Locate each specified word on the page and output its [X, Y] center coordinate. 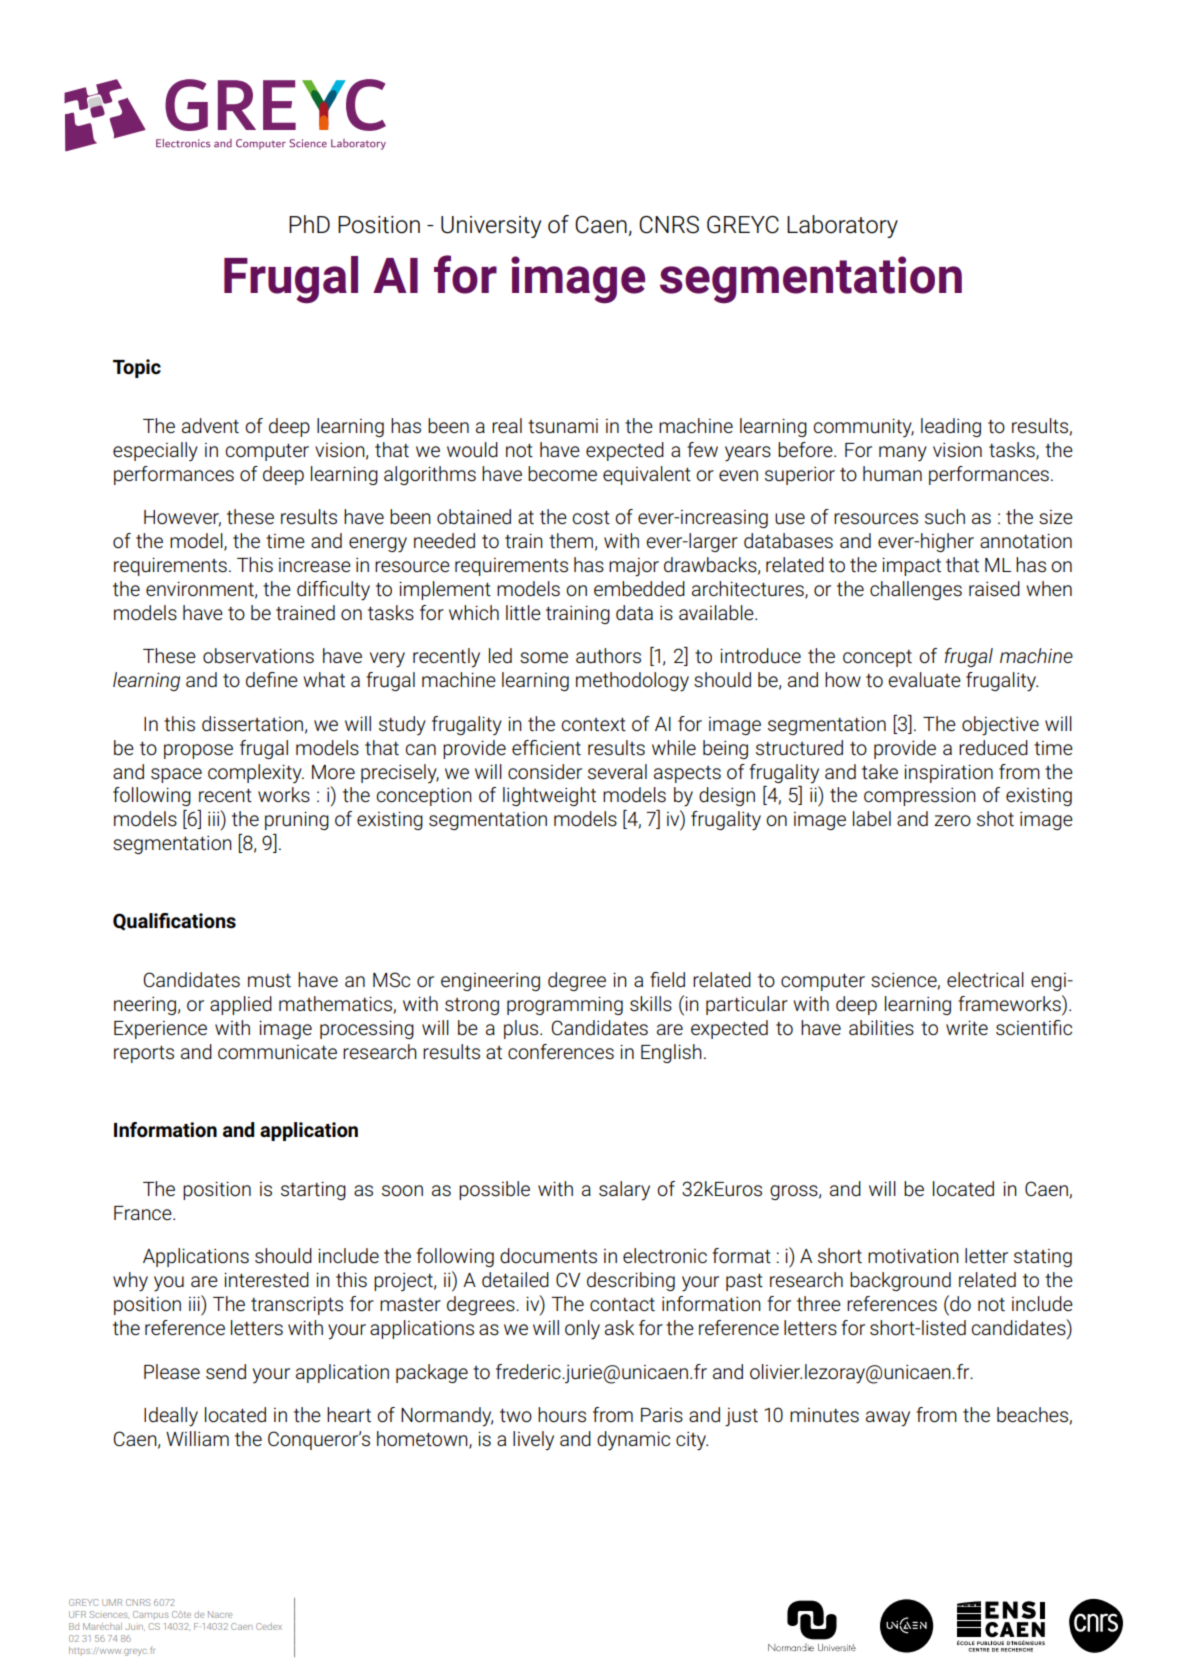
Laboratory [842, 226]
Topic [137, 368]
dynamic [633, 1441]
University [491, 227]
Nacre [220, 1614]
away [888, 1419]
